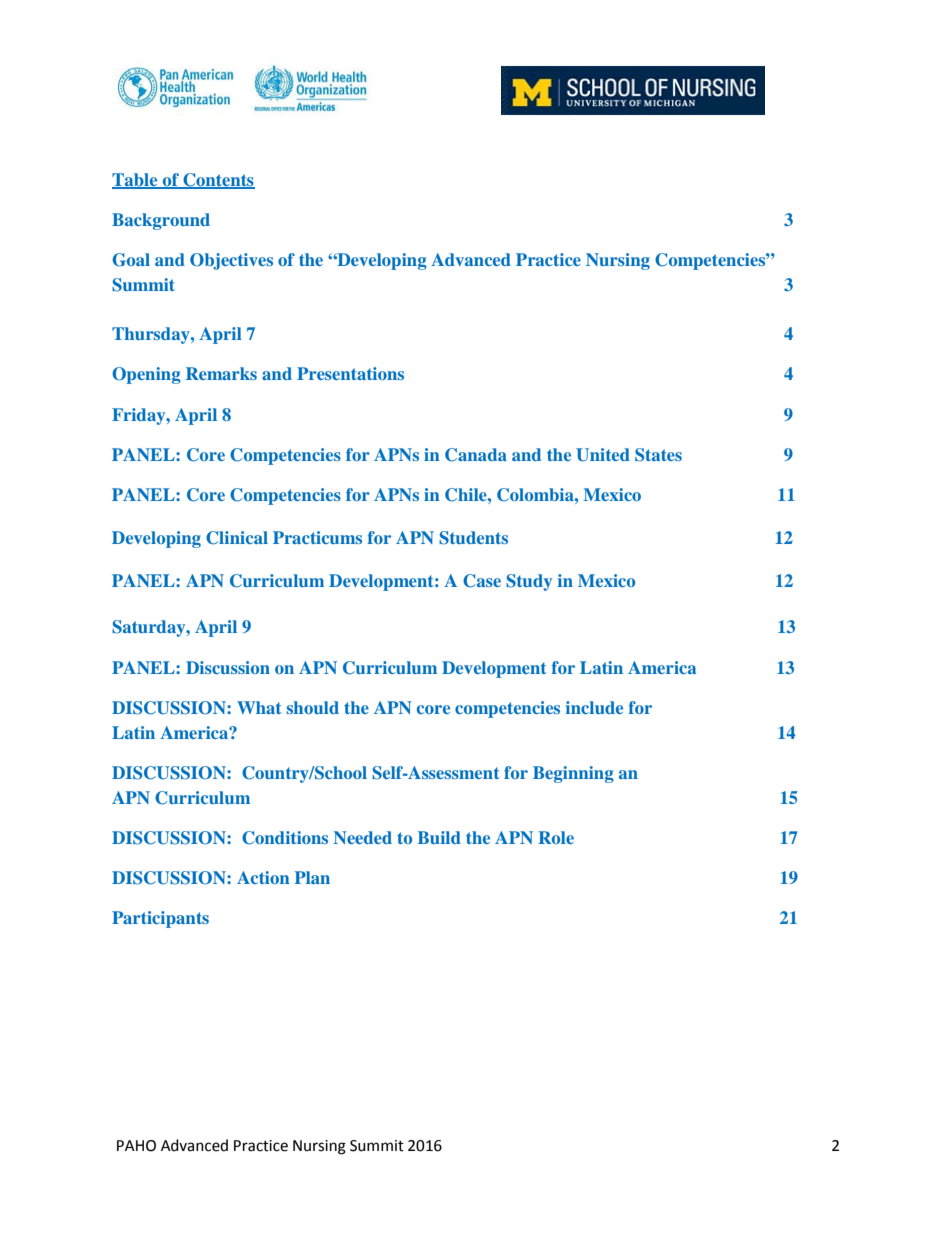  Describe the element at coordinates (259, 707) in the image. I see `What` at that location.
